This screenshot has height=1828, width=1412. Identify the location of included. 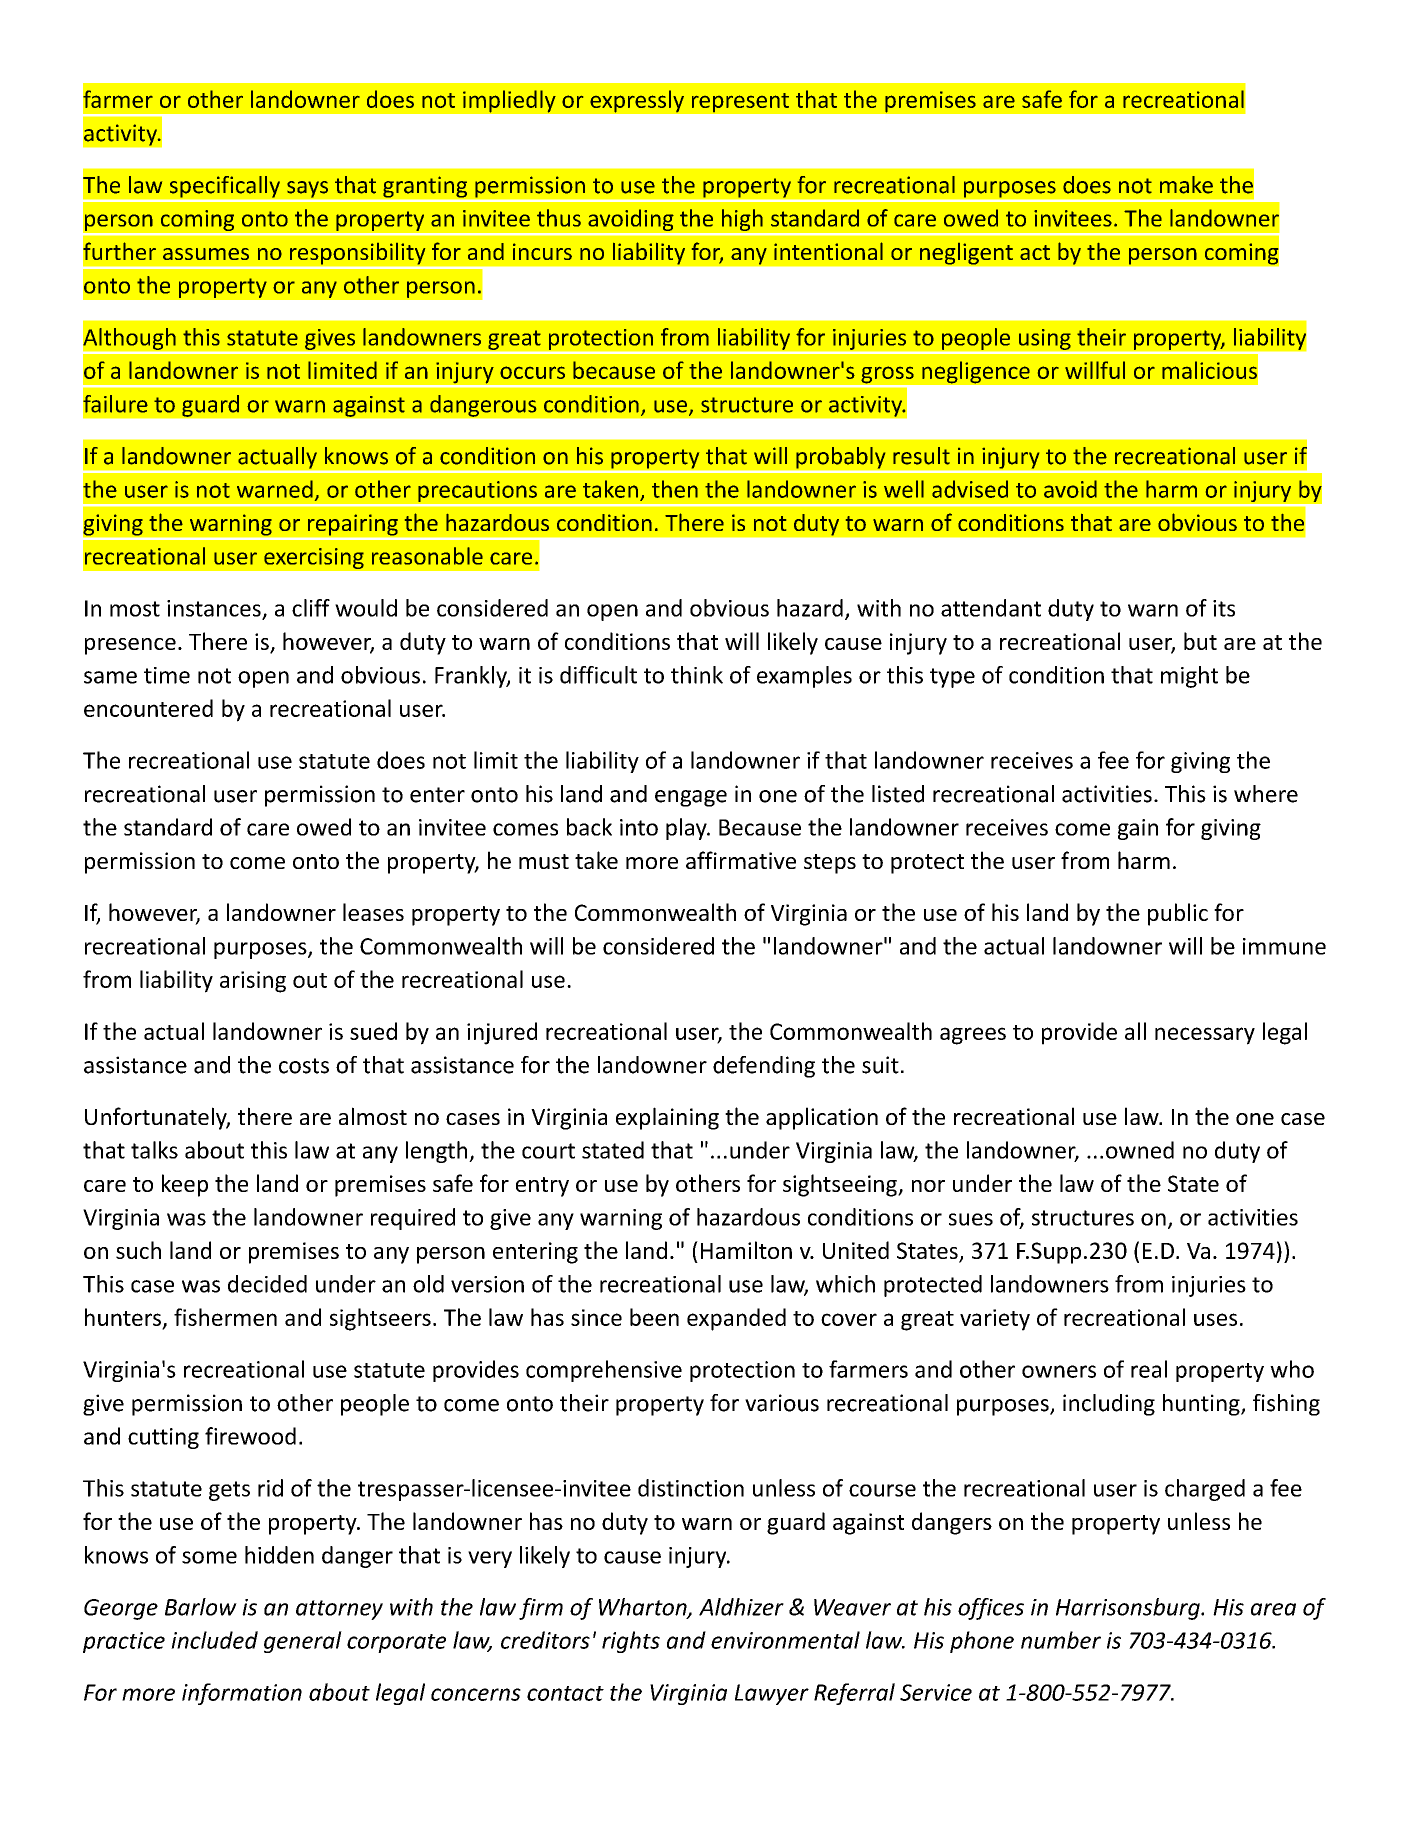
(214, 1640).
